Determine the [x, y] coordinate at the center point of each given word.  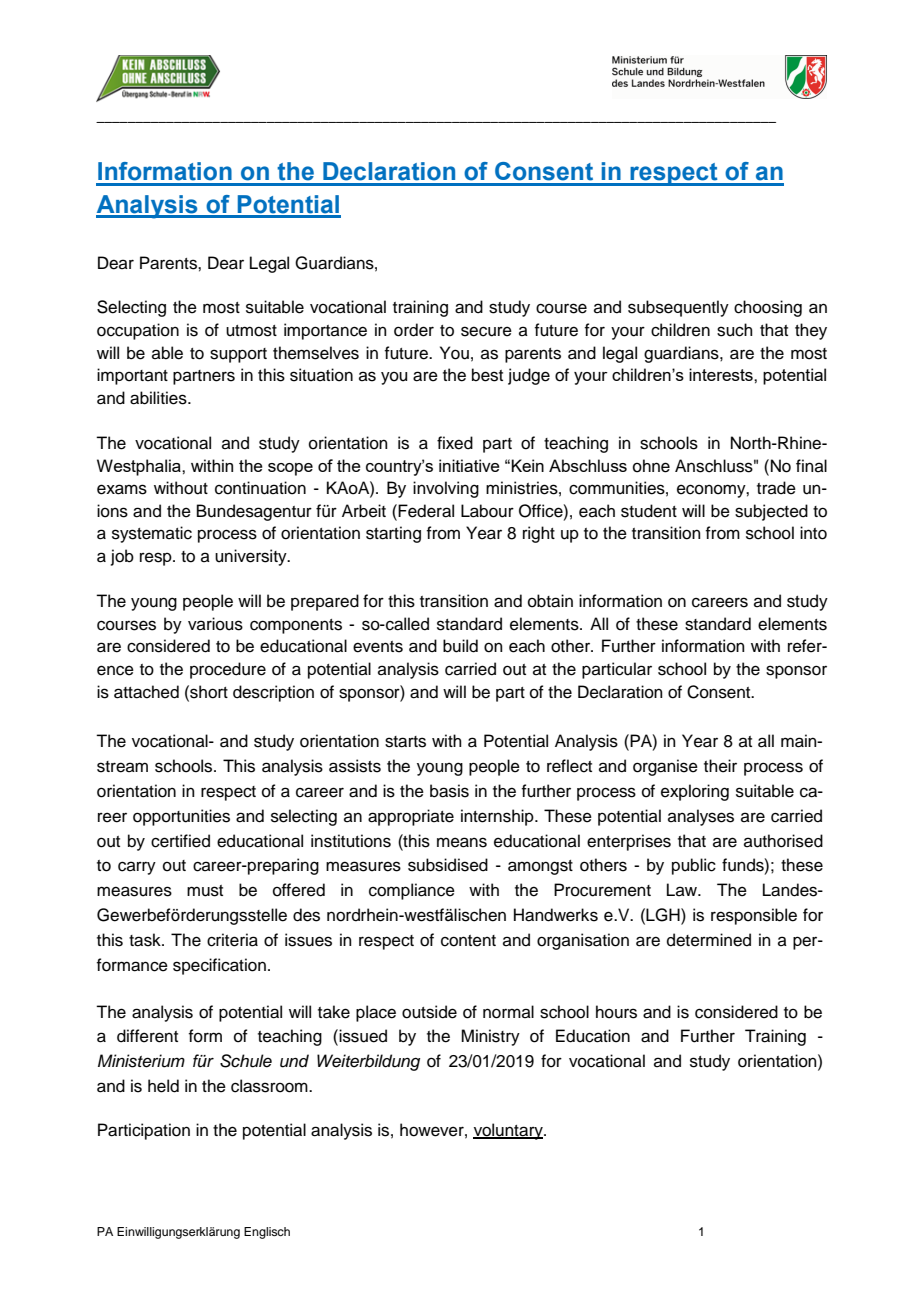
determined [709, 940]
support [238, 355]
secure [486, 331]
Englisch [267, 1233]
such [735, 330]
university [252, 557]
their [720, 766]
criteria [232, 940]
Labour [487, 511]
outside [429, 1012]
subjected [771, 512]
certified [180, 841]
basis [449, 791]
